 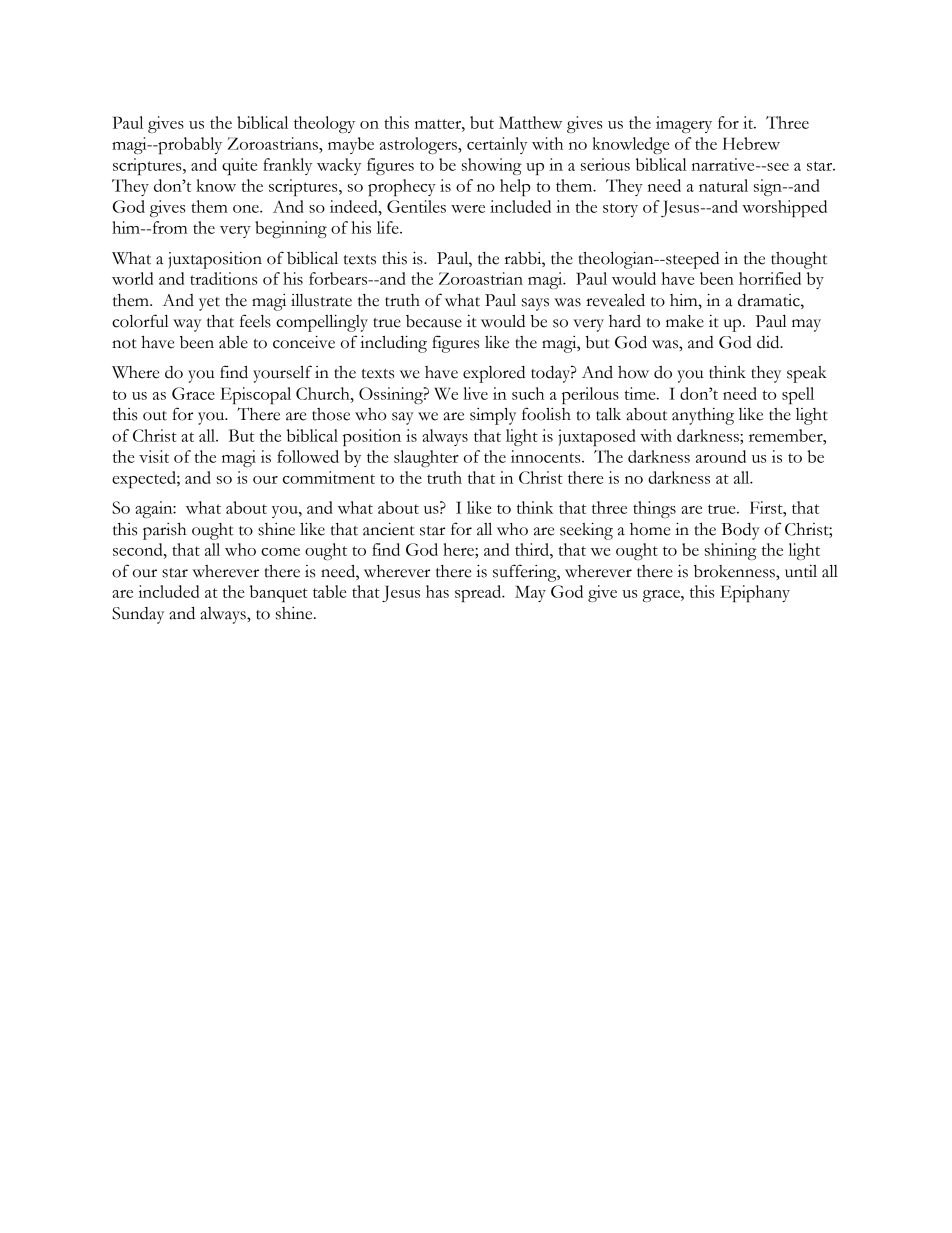 I want to click on traditions, so click(x=223, y=278).
